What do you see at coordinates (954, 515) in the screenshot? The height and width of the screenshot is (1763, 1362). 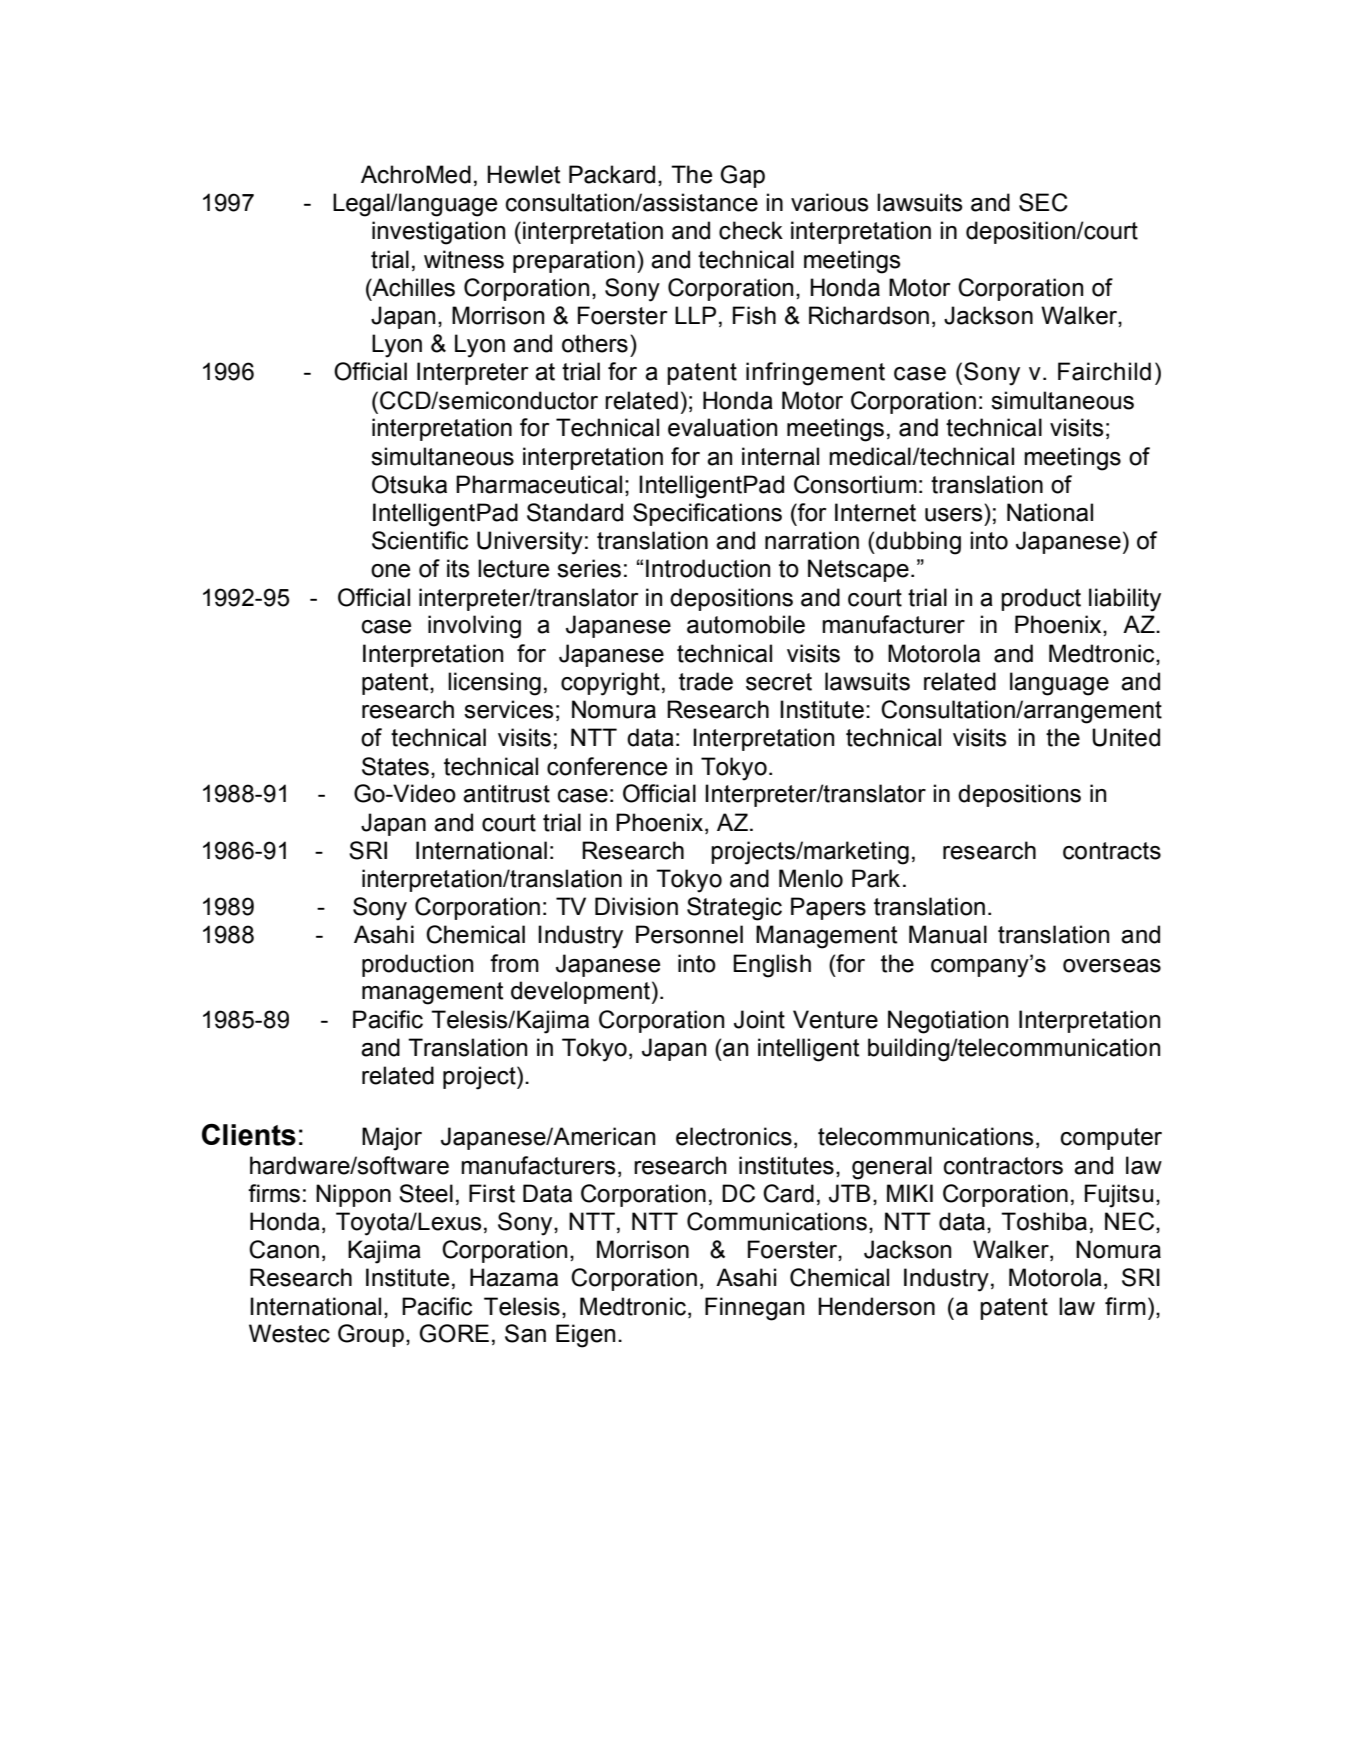 I see `users` at bounding box center [954, 515].
